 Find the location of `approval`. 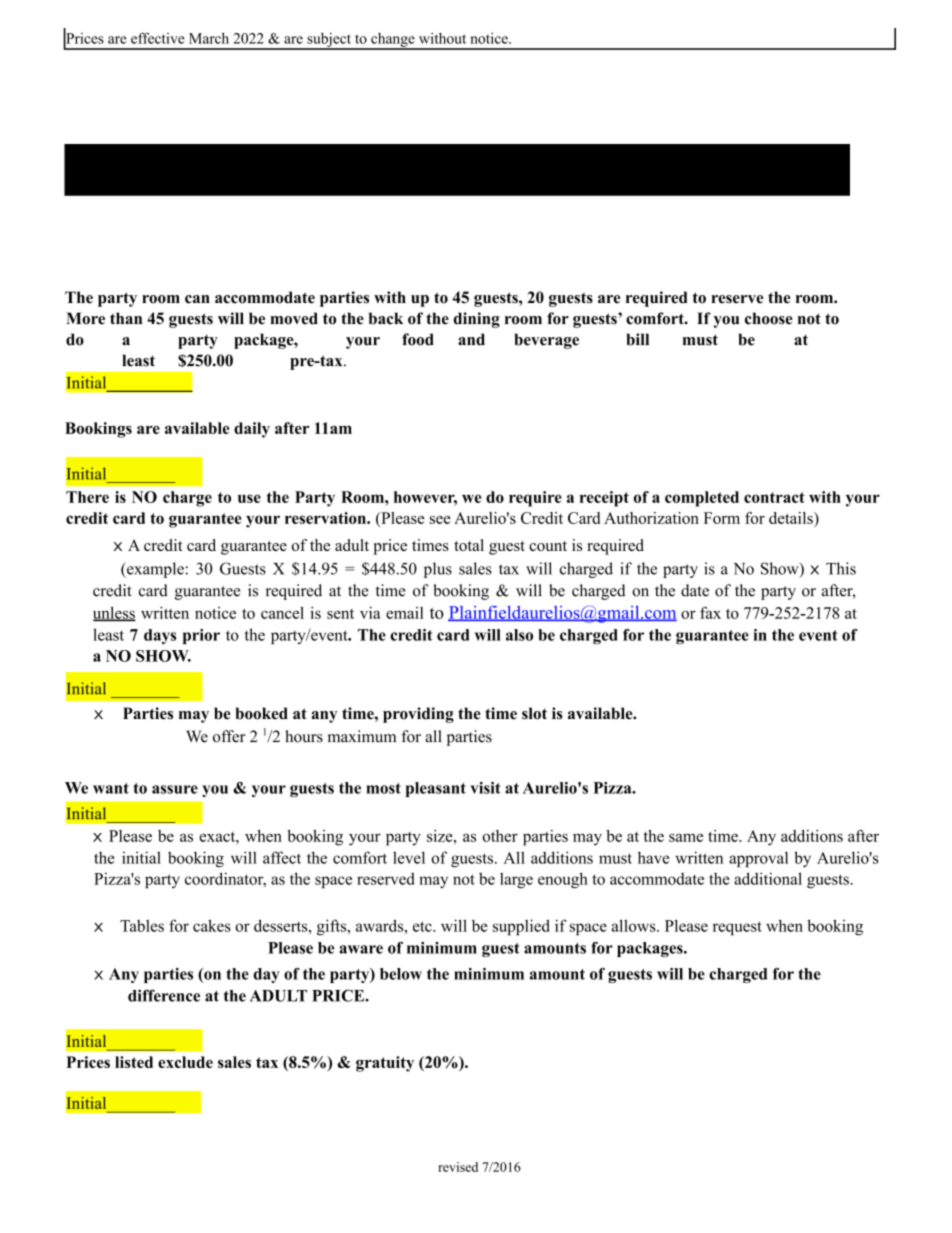

approval is located at coordinates (758, 859).
